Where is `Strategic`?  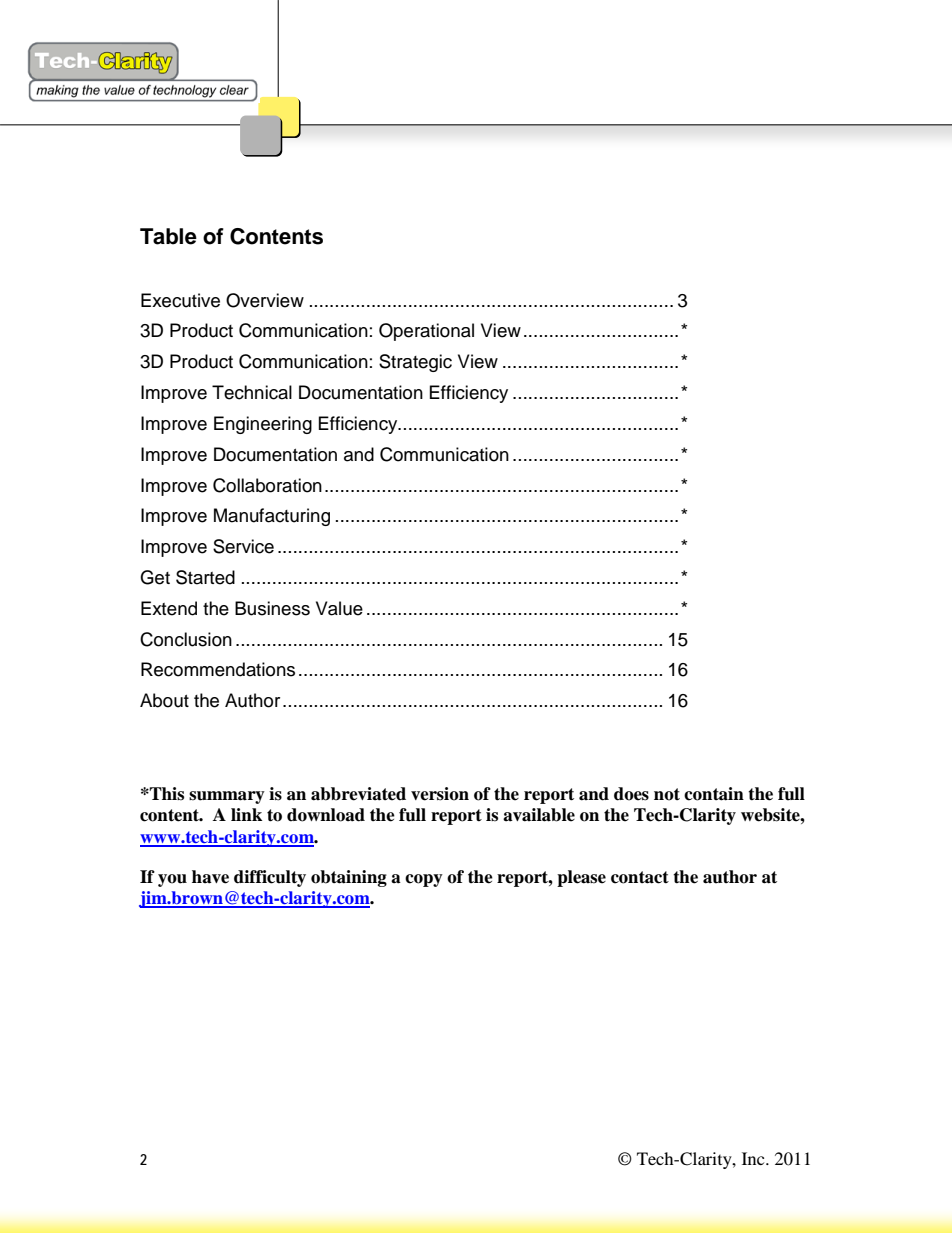 Strategic is located at coordinates (415, 363).
